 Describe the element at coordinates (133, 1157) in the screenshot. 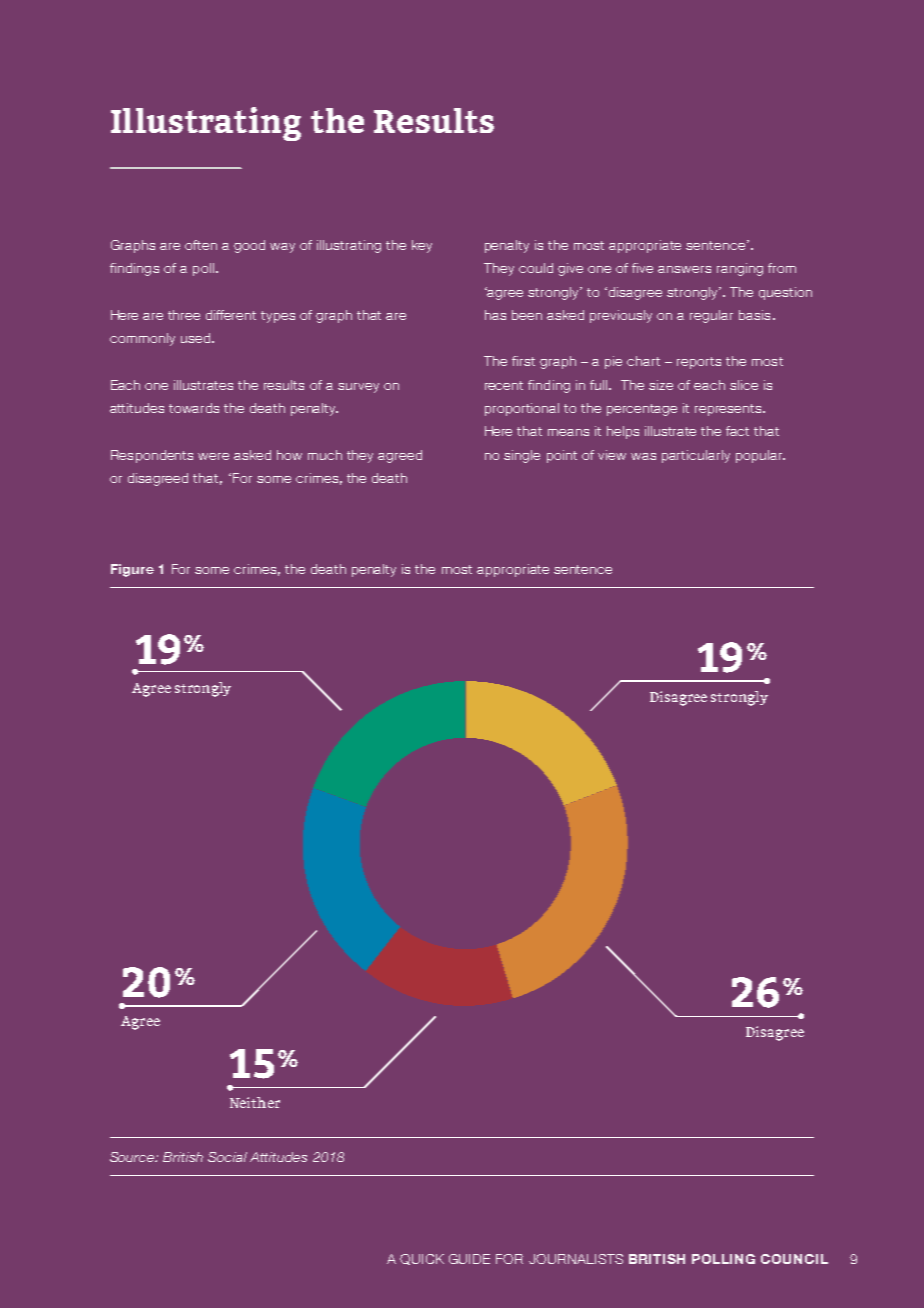

I see `Source` at that location.
